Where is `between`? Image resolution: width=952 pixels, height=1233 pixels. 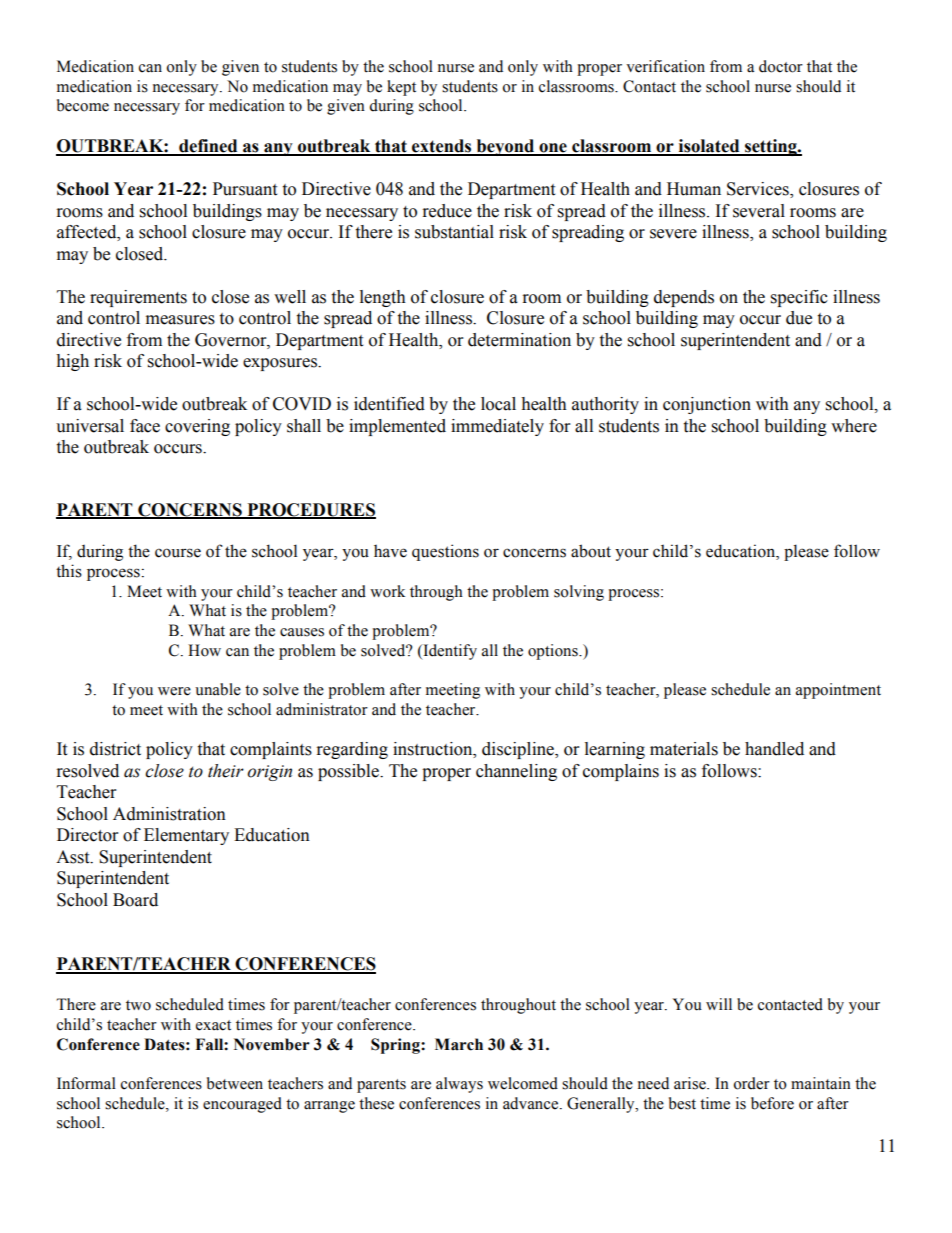
between is located at coordinates (235, 1083).
